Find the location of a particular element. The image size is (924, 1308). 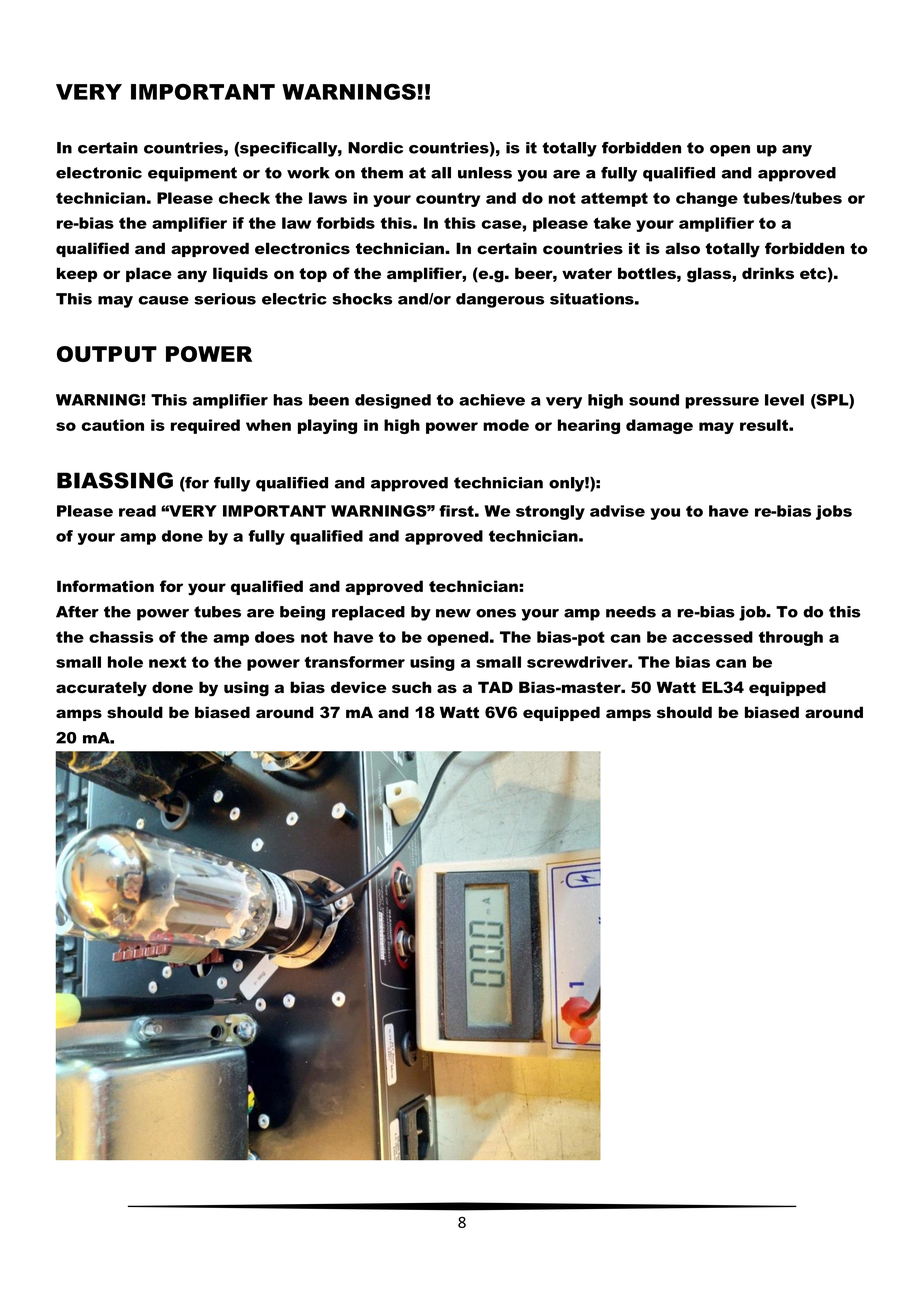

accessed is located at coordinates (712, 637).
